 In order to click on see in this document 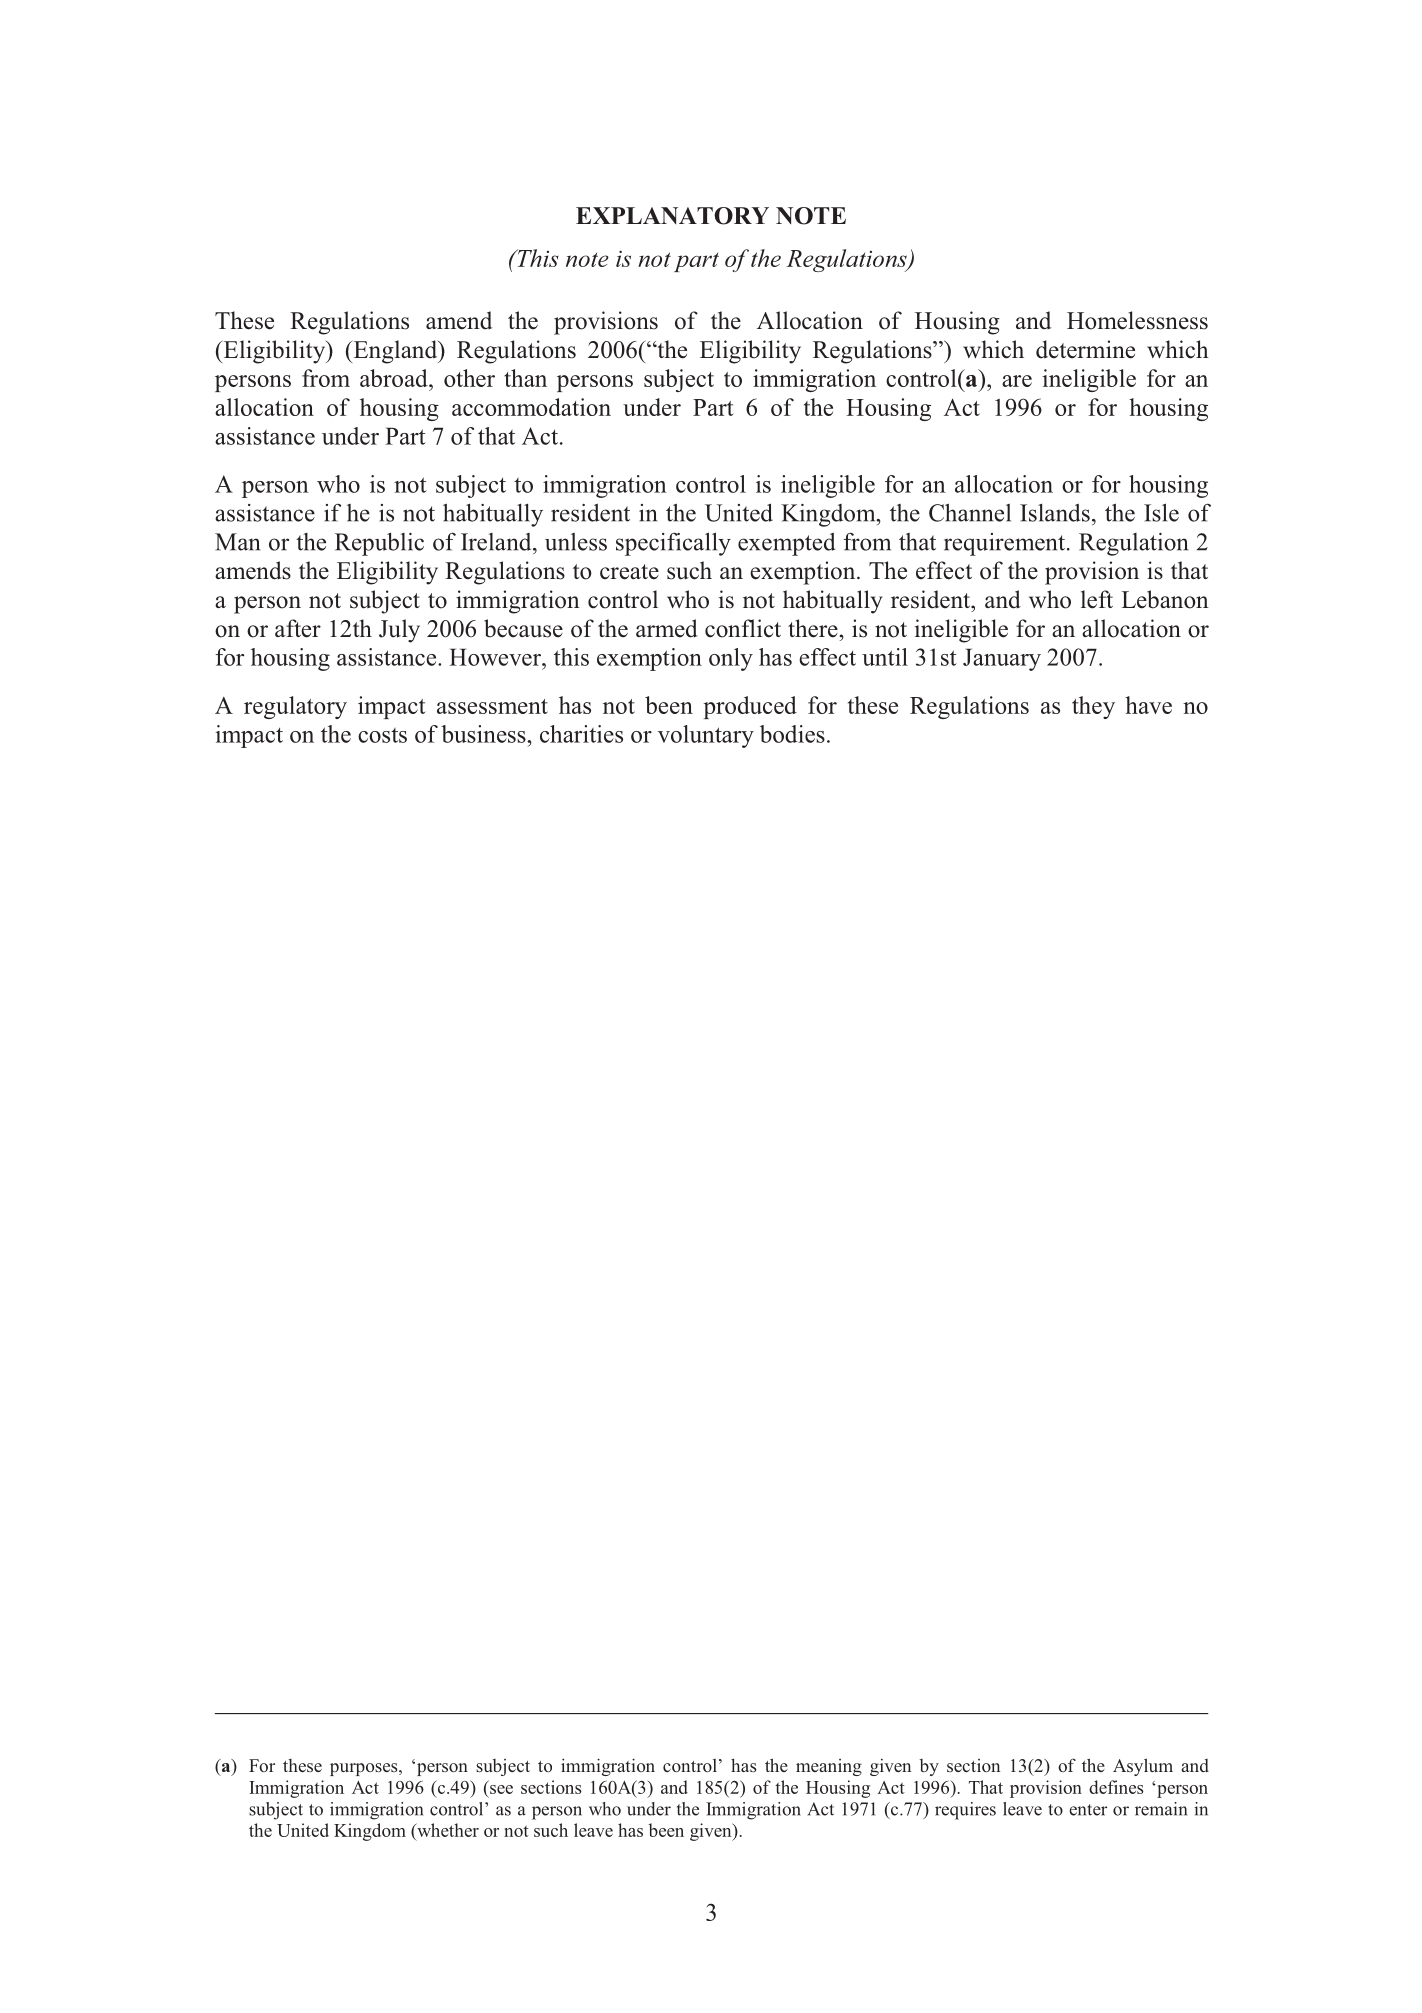, I will do `click(501, 1789)`.
